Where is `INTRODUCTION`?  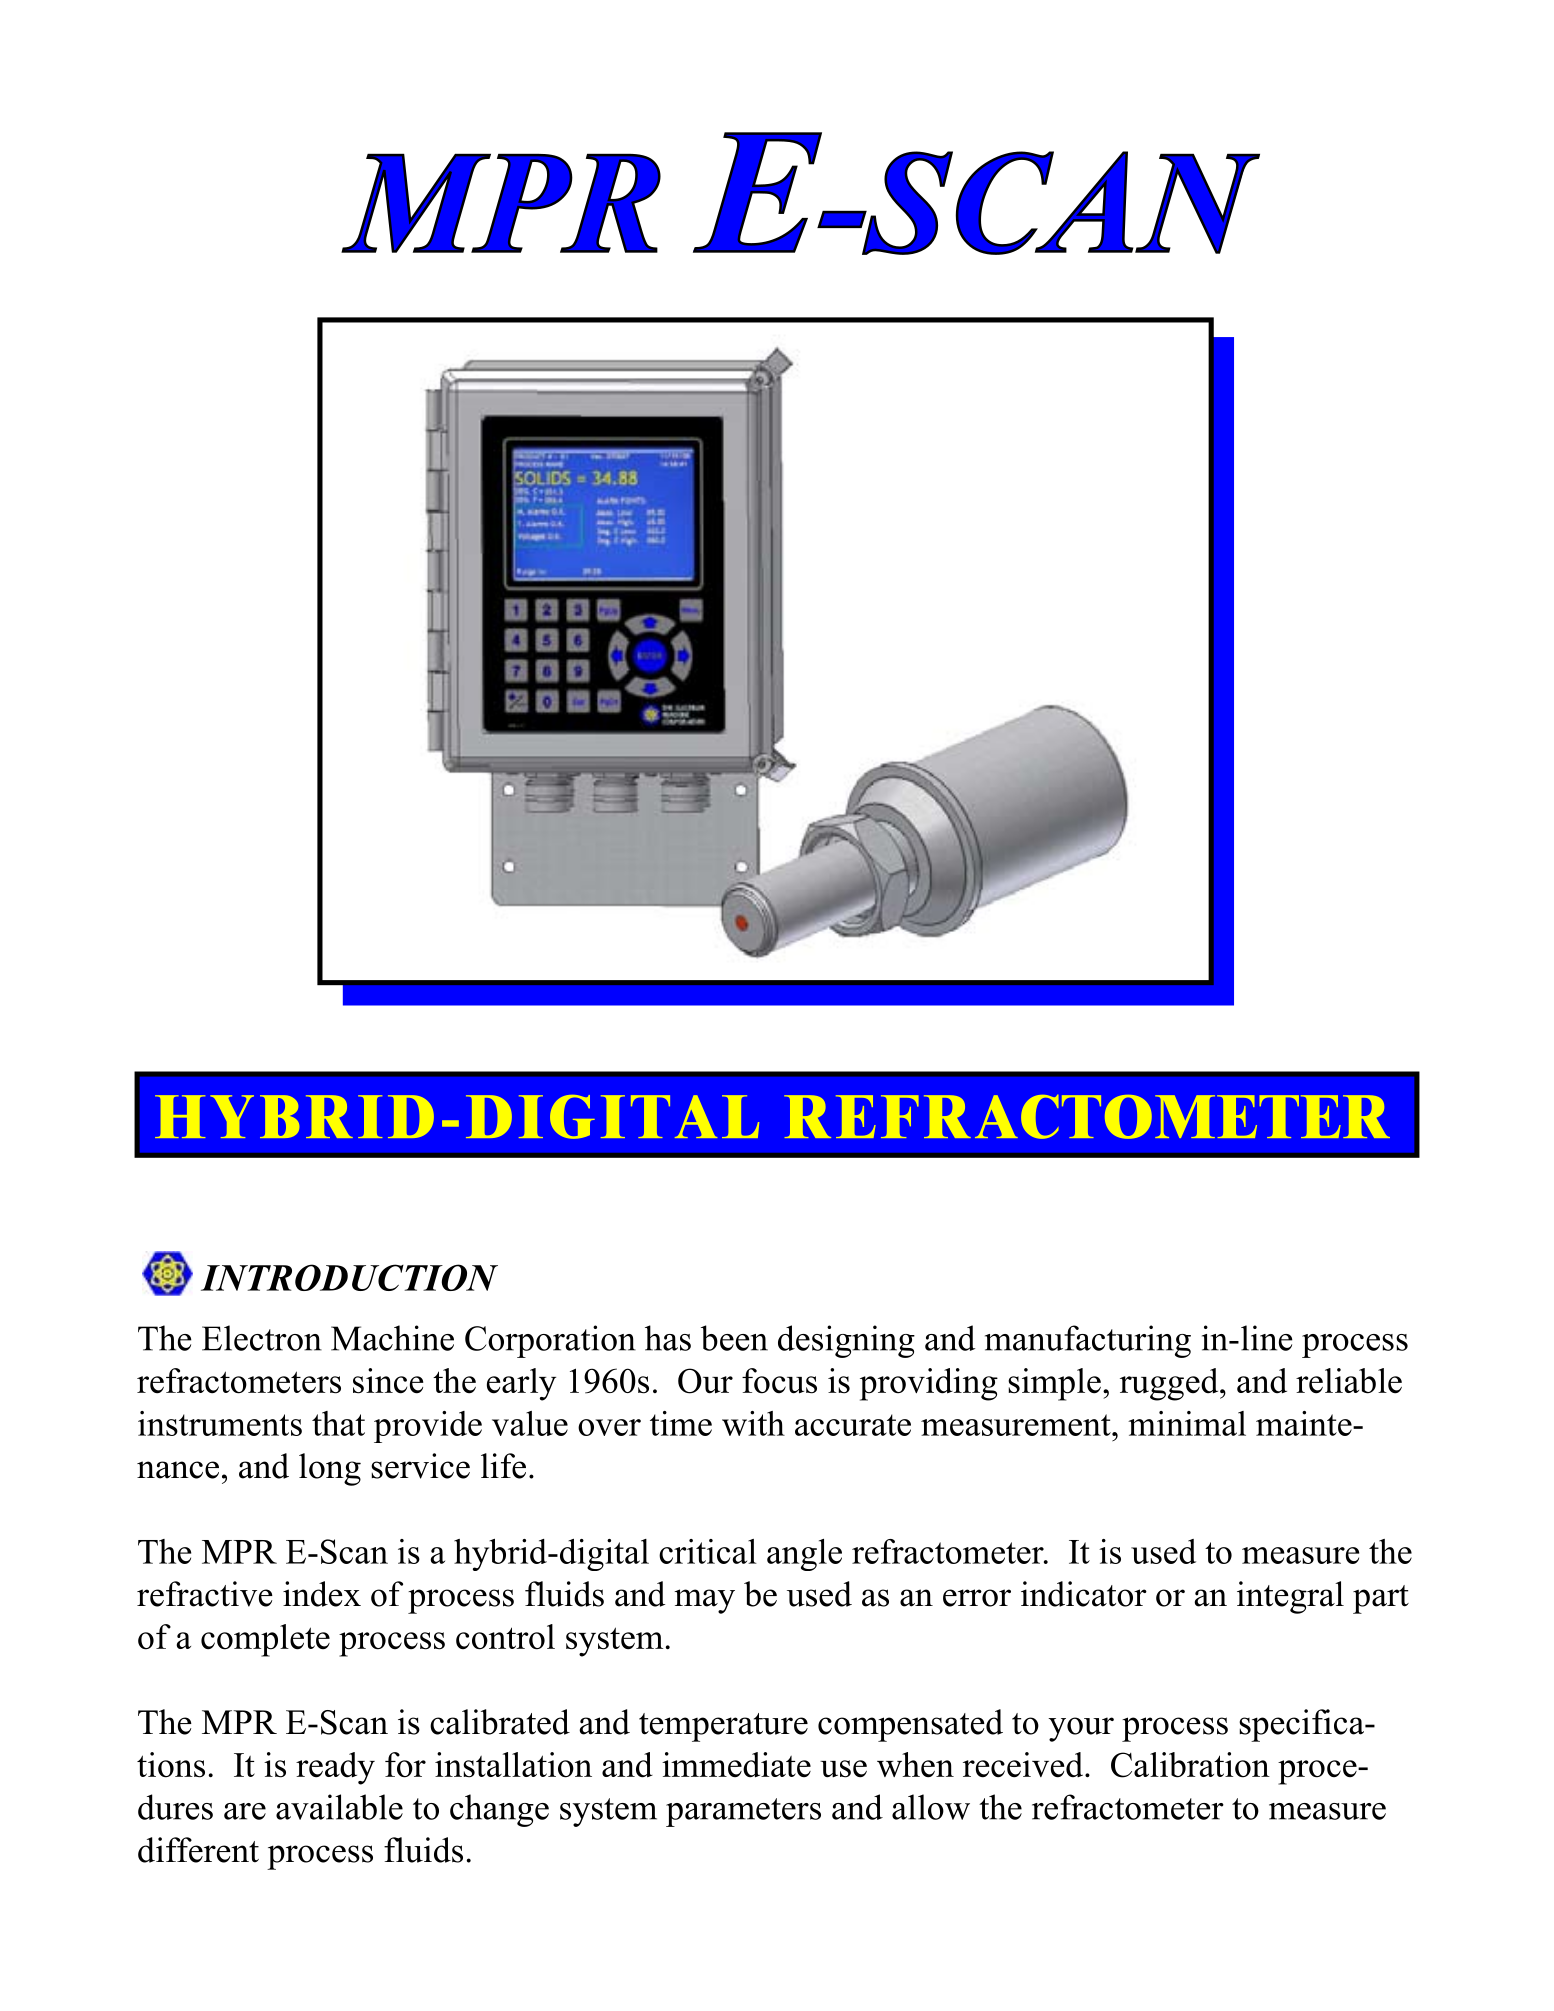
INTRODUCTION is located at coordinates (349, 1277).
